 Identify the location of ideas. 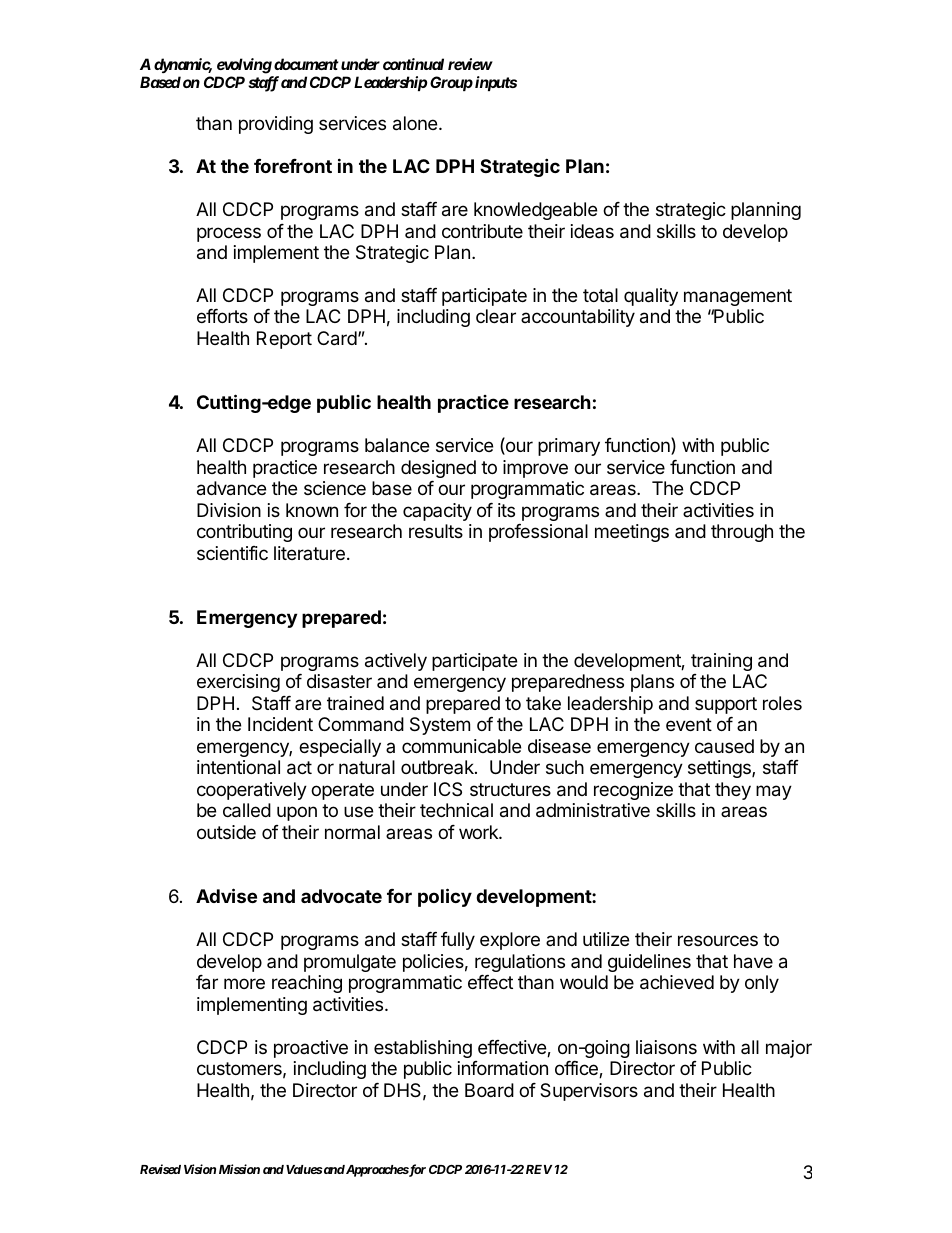
(592, 231).
